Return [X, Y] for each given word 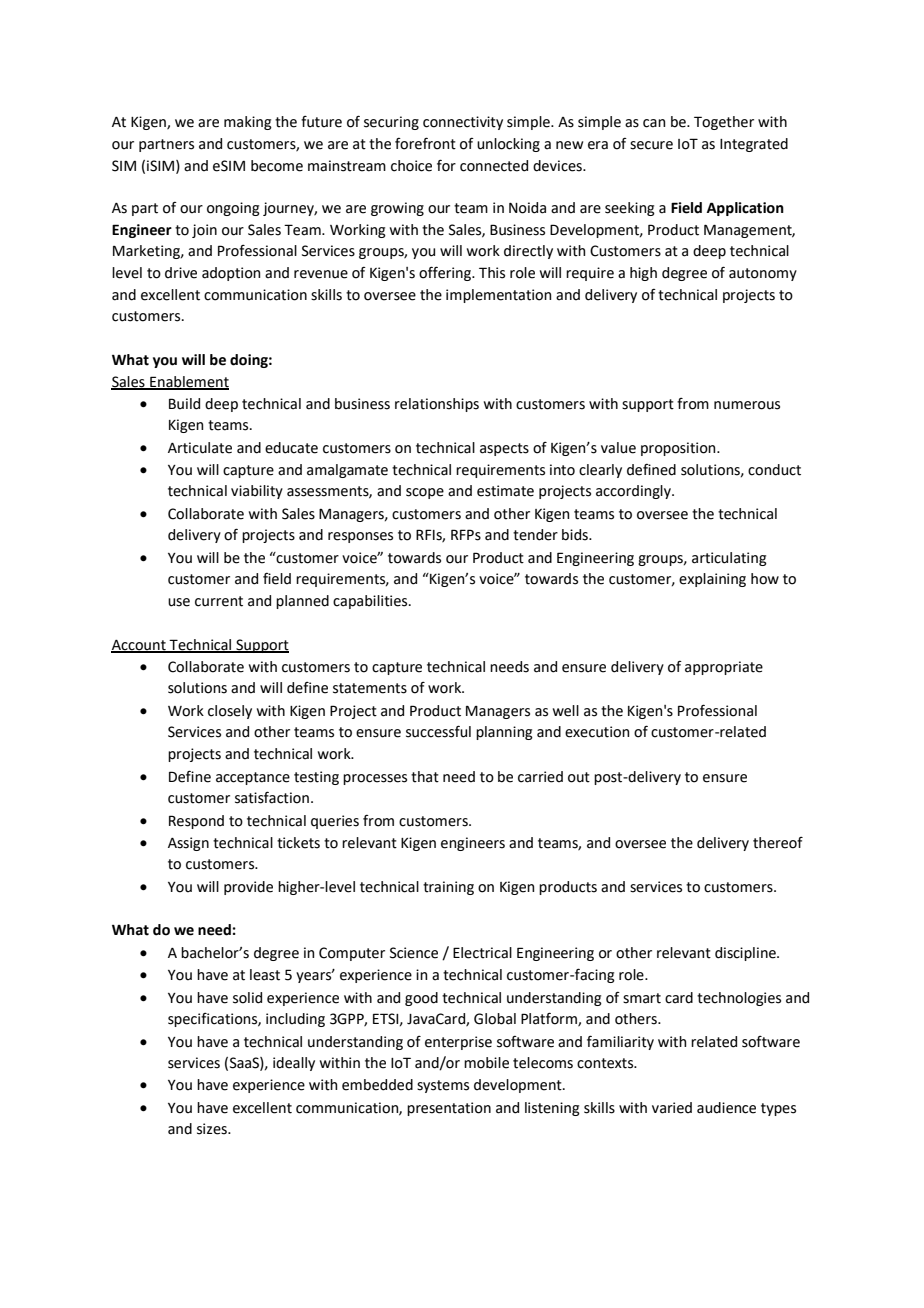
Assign [188, 844]
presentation [449, 1109]
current [219, 601]
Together [724, 123]
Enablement [188, 382]
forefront [425, 143]
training [448, 888]
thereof [778, 843]
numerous [747, 405]
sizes [213, 1129]
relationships [437, 405]
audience [726, 1108]
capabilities [371, 602]
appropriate [724, 668]
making [248, 123]
